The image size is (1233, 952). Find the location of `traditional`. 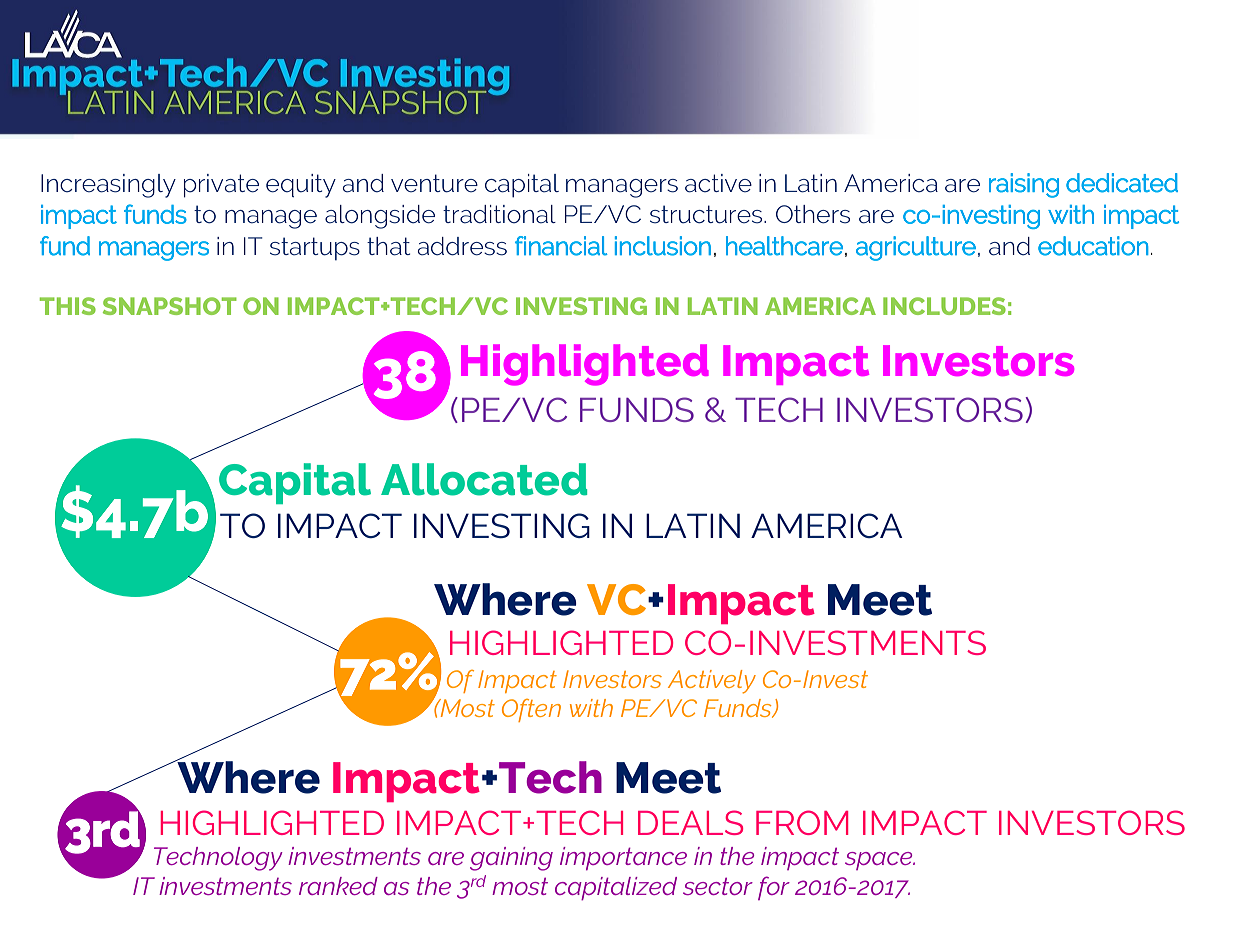

traditional is located at coordinates (499, 214).
